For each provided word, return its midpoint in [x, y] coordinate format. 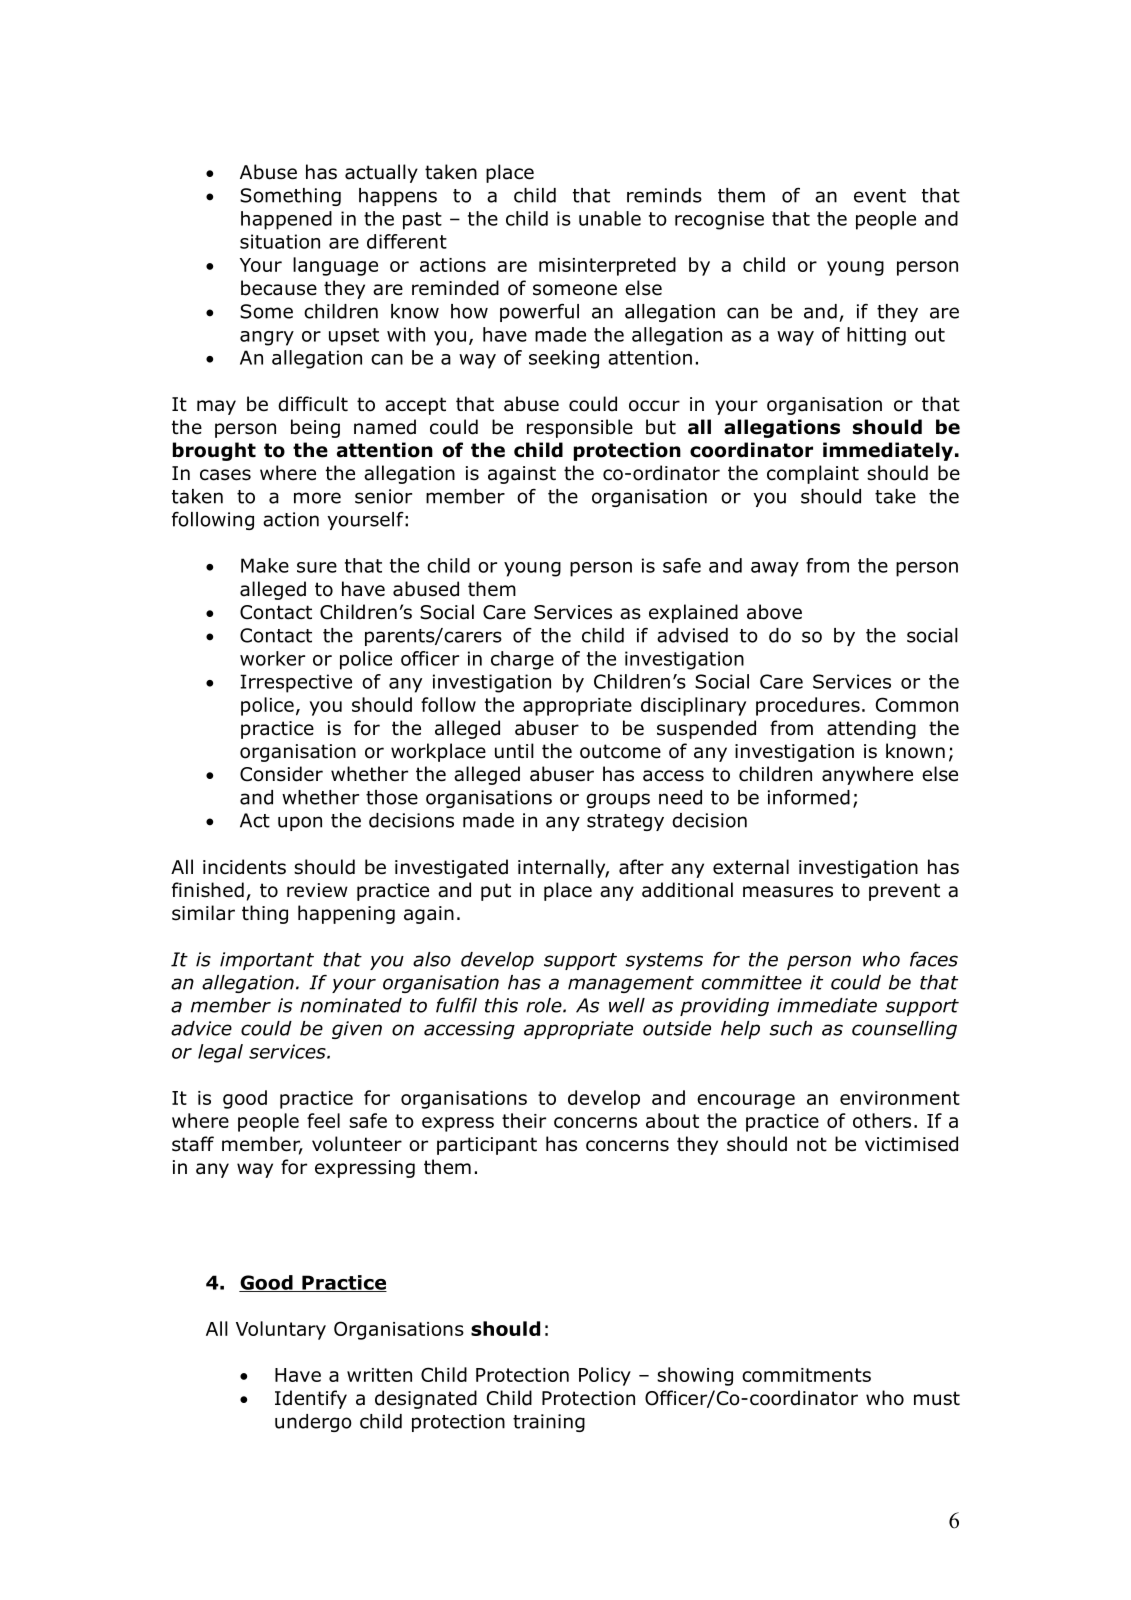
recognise [719, 220]
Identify [311, 1399]
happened [286, 220]
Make [265, 565]
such [790, 1028]
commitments [806, 1375]
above [774, 612]
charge [522, 660]
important [267, 961]
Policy [605, 1376]
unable [610, 218]
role [545, 1005]
